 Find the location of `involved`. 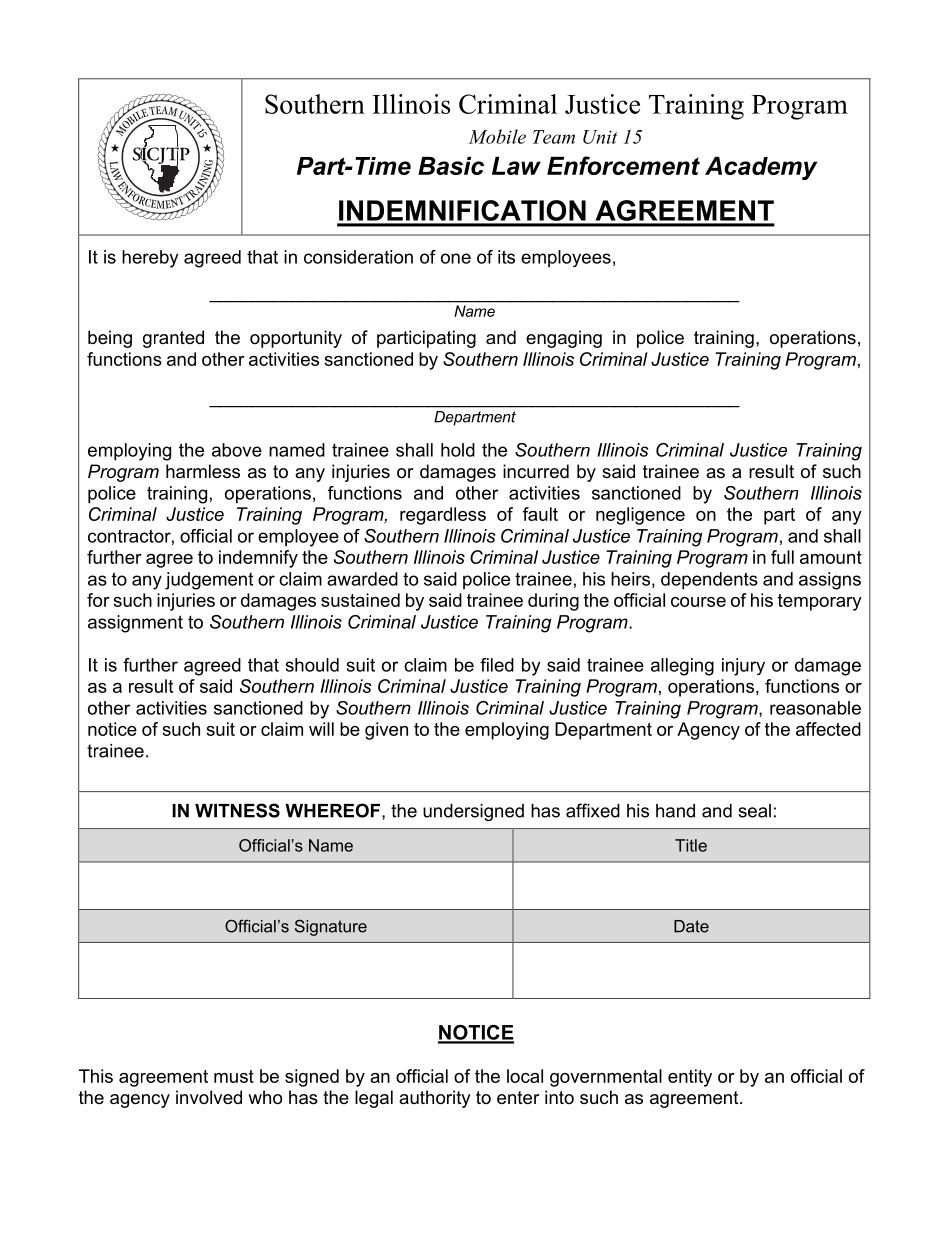

involved is located at coordinates (209, 1097).
